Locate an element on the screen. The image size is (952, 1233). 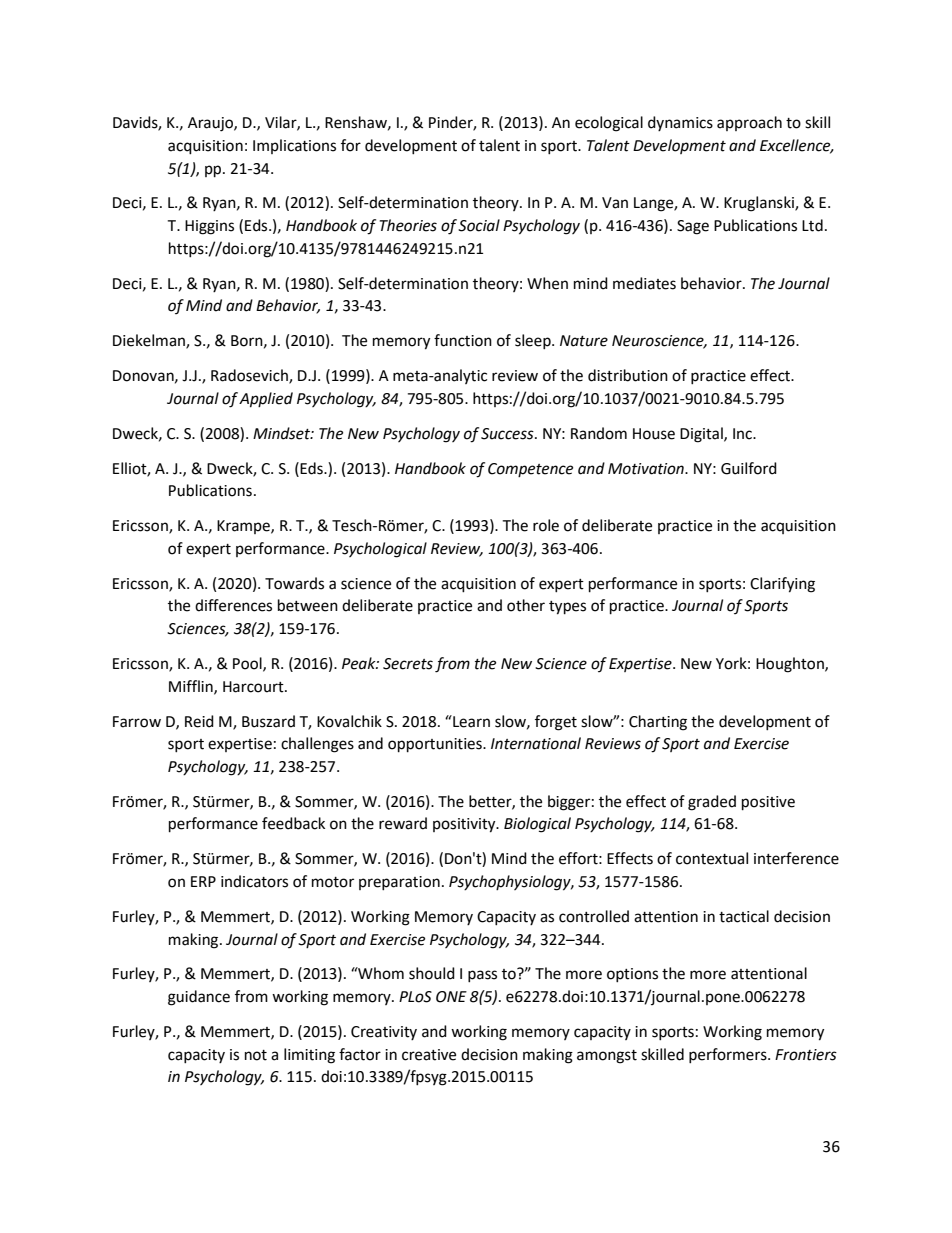
positivity is located at coordinates (465, 825).
